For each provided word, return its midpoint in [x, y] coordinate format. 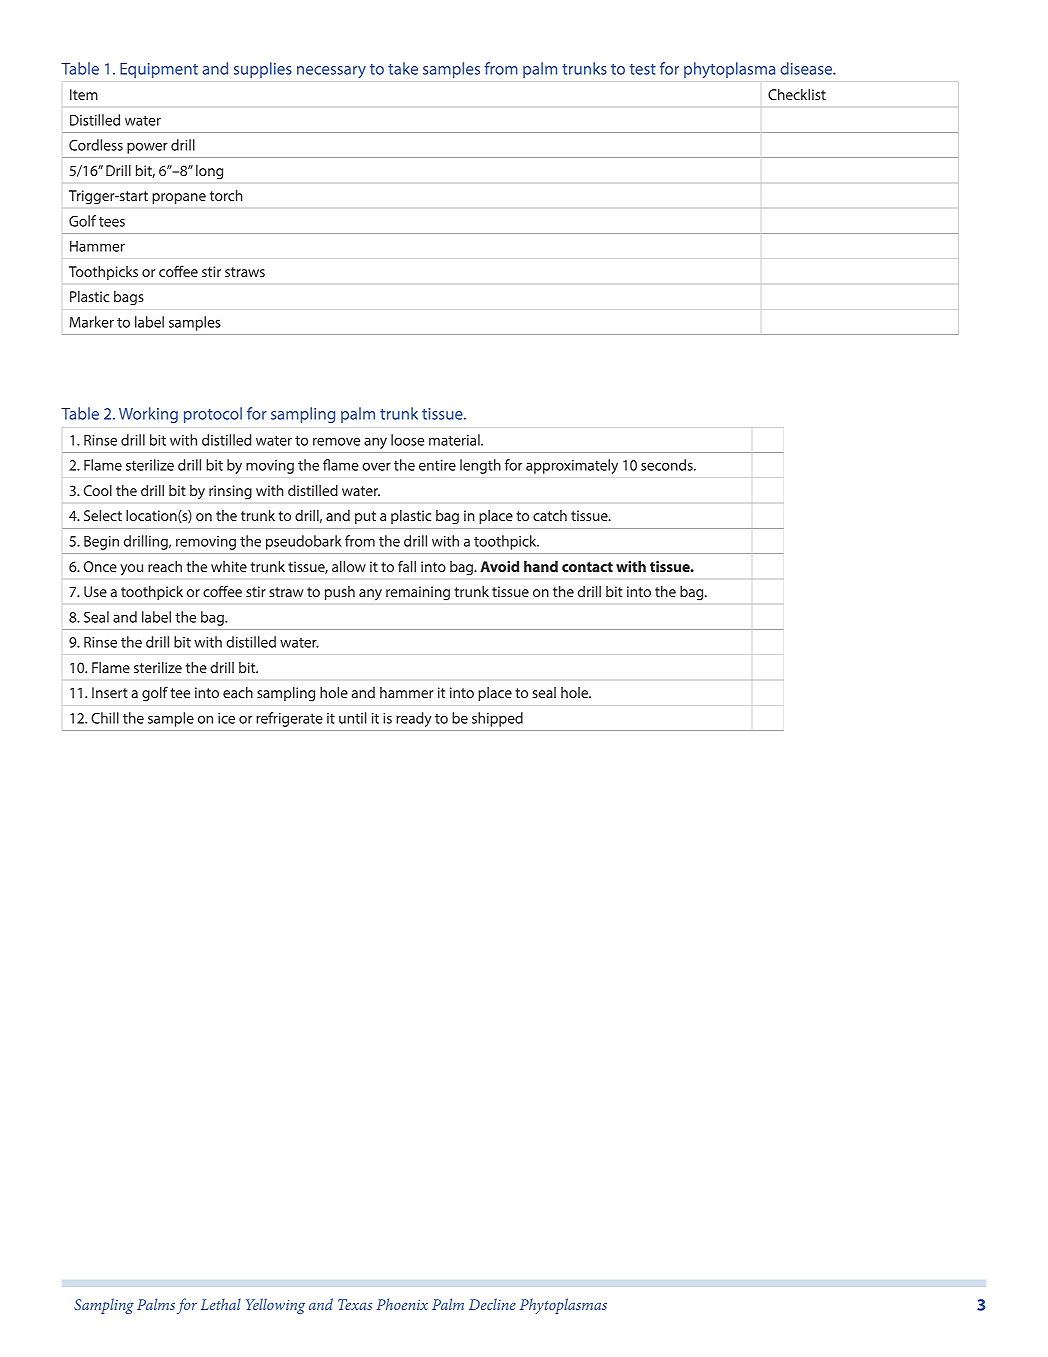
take [403, 68]
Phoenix [402, 1304]
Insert [110, 692]
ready [414, 719]
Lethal [221, 1304]
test [643, 69]
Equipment [159, 70]
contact [587, 567]
